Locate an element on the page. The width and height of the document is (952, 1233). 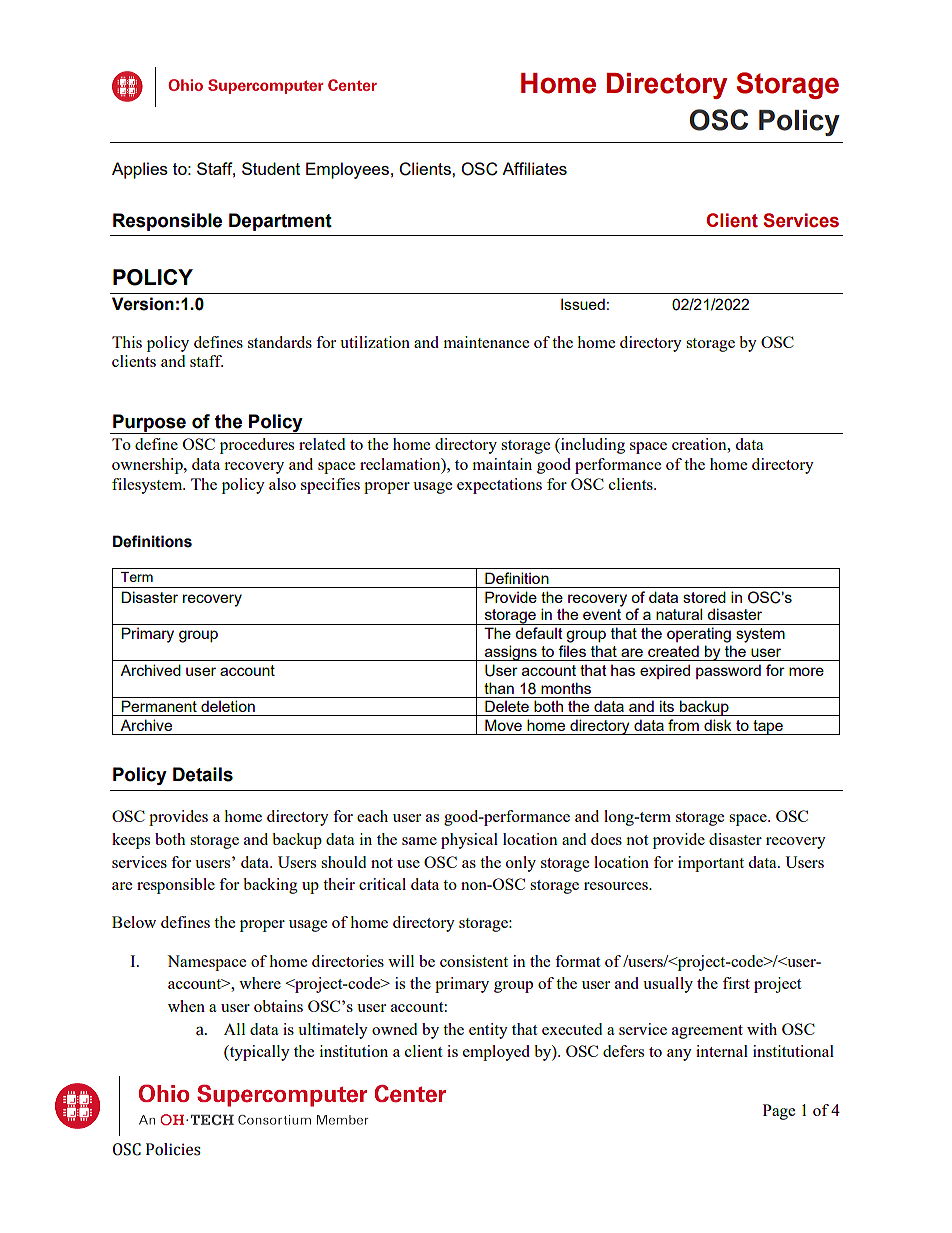
Details is located at coordinates (203, 774).
